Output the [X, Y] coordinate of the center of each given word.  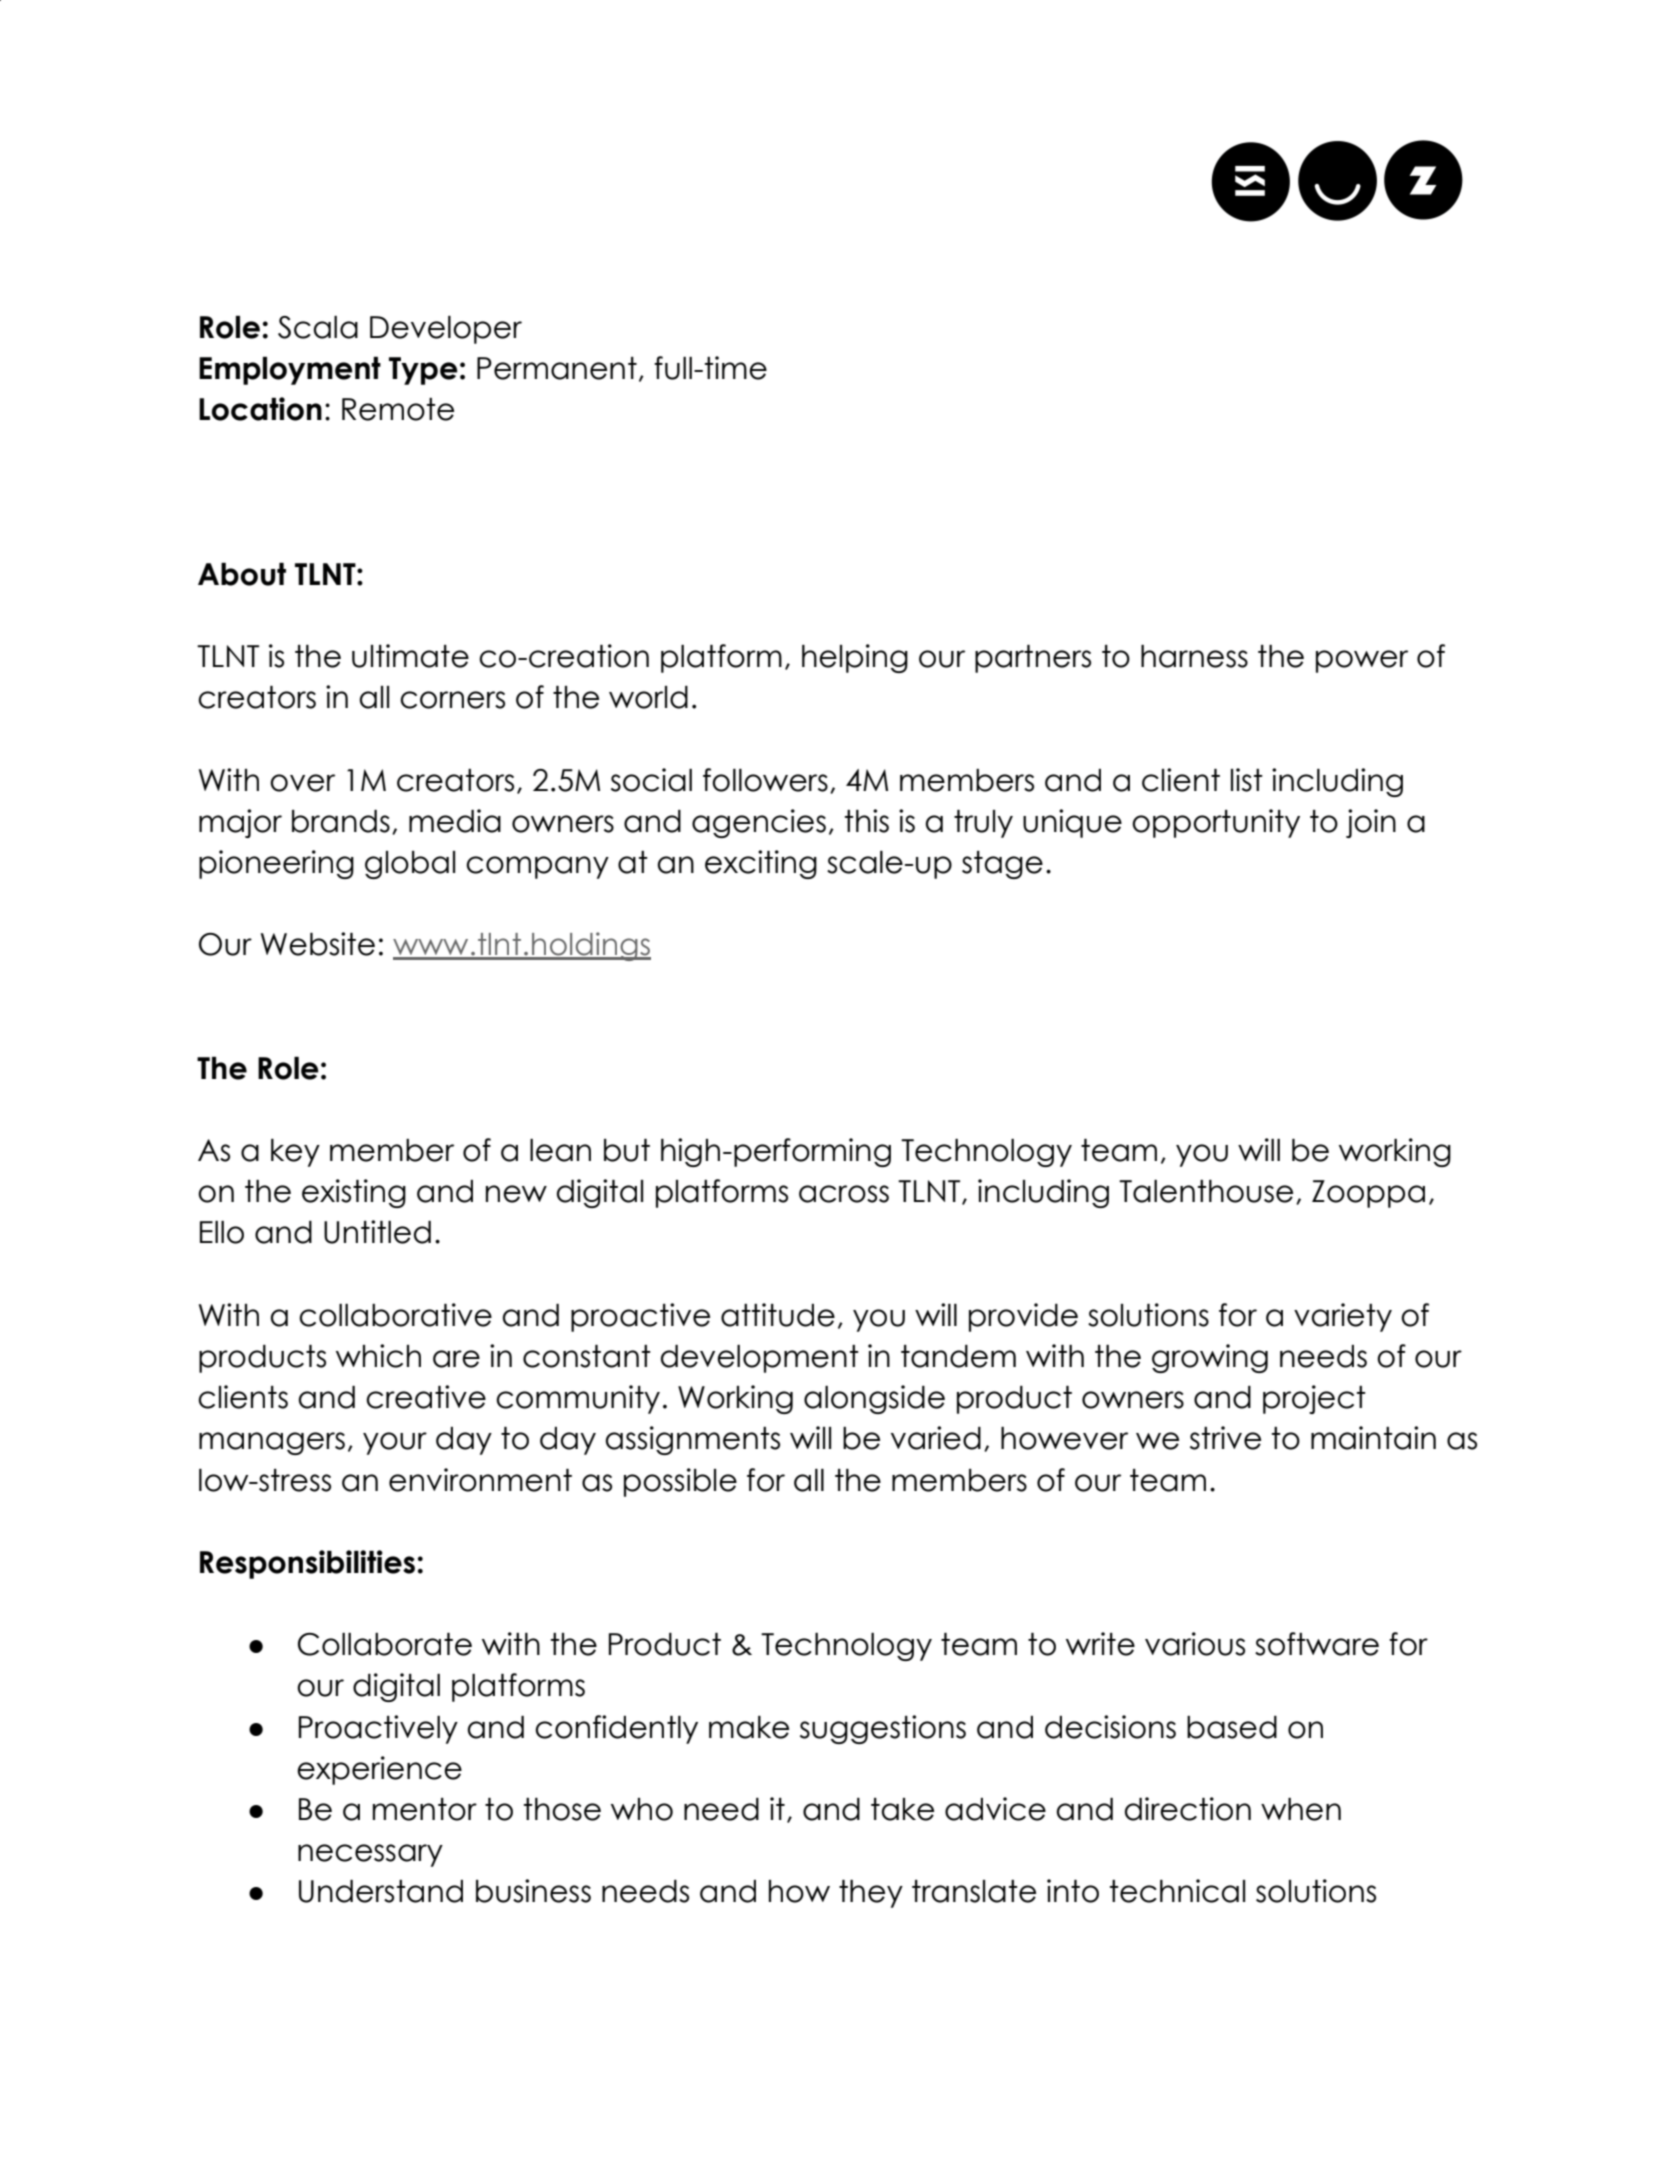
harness [1194, 656]
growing [1210, 1358]
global [410, 865]
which [378, 1356]
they [871, 1894]
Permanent [557, 368]
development [760, 1359]
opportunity [1216, 823]
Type [423, 371]
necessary [370, 1855]
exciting [761, 864]
